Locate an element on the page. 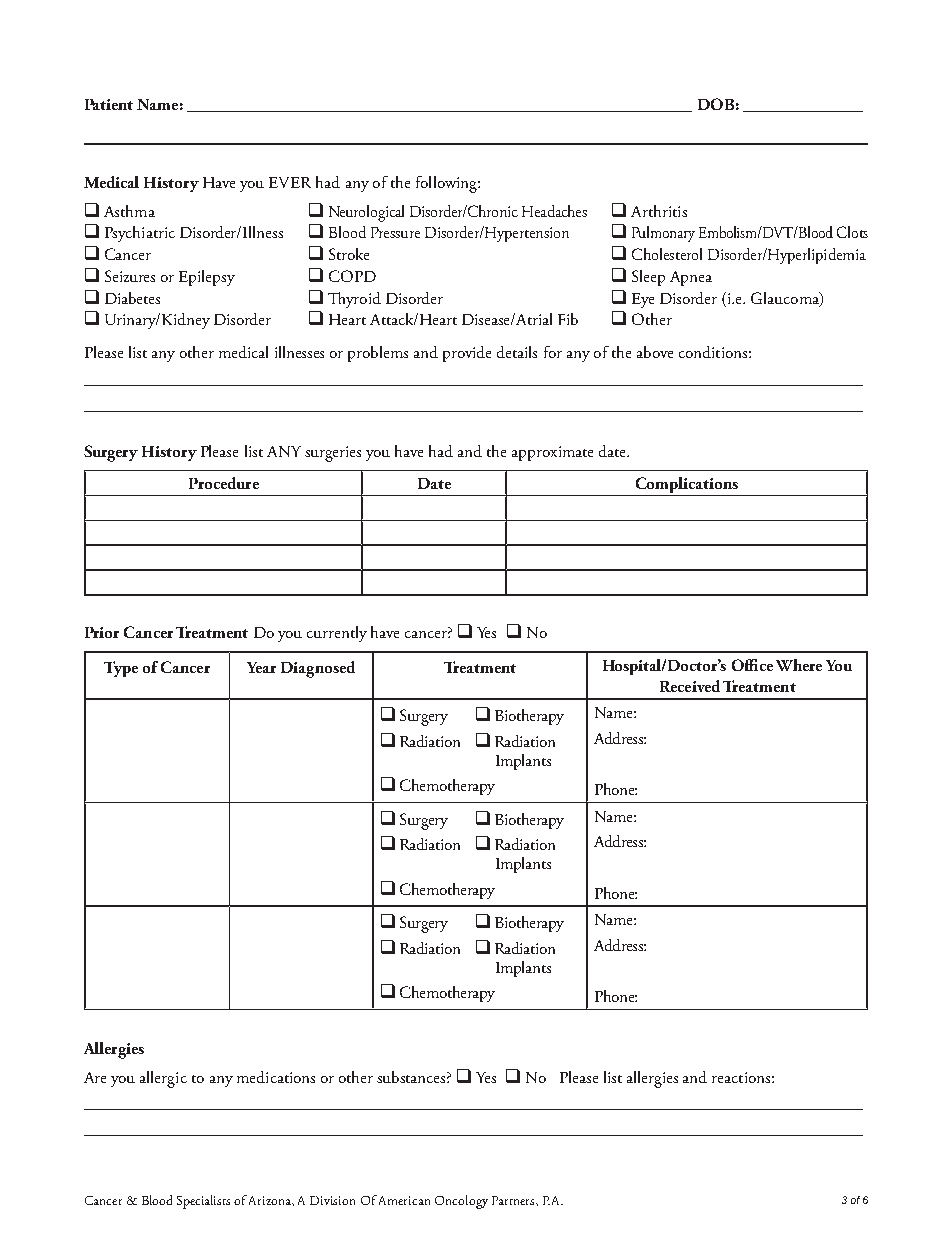 The width and height of the image is (952, 1233). approximate is located at coordinates (552, 453).
